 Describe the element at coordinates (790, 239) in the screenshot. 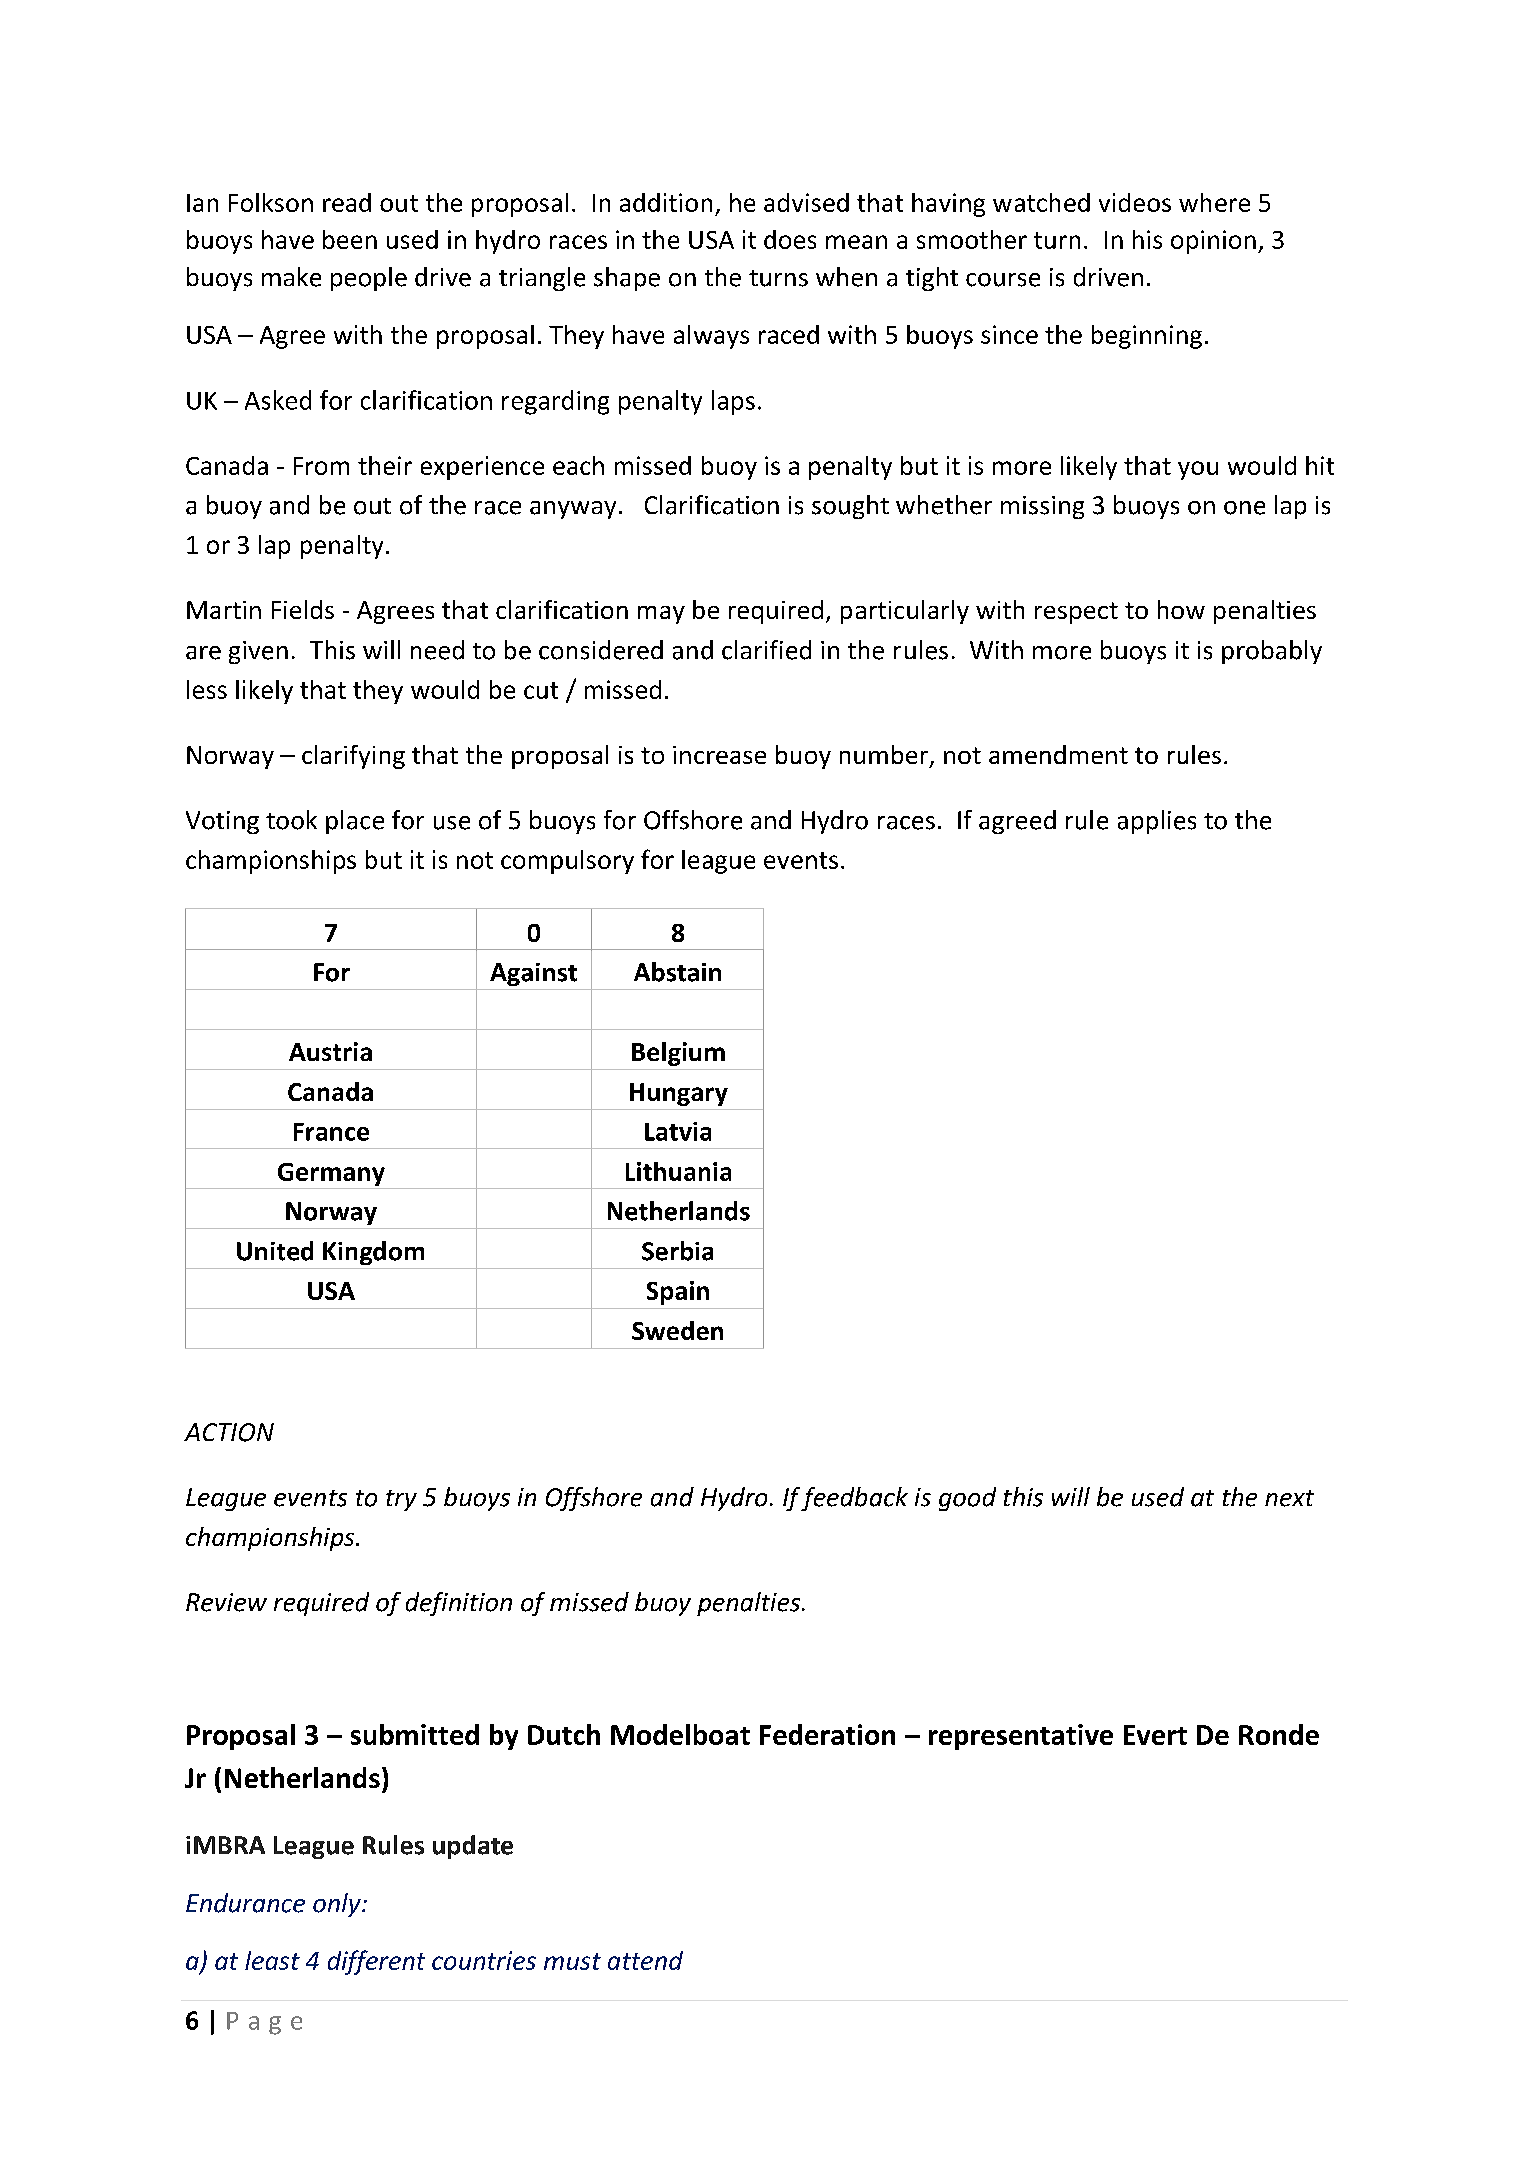

I see `does` at that location.
